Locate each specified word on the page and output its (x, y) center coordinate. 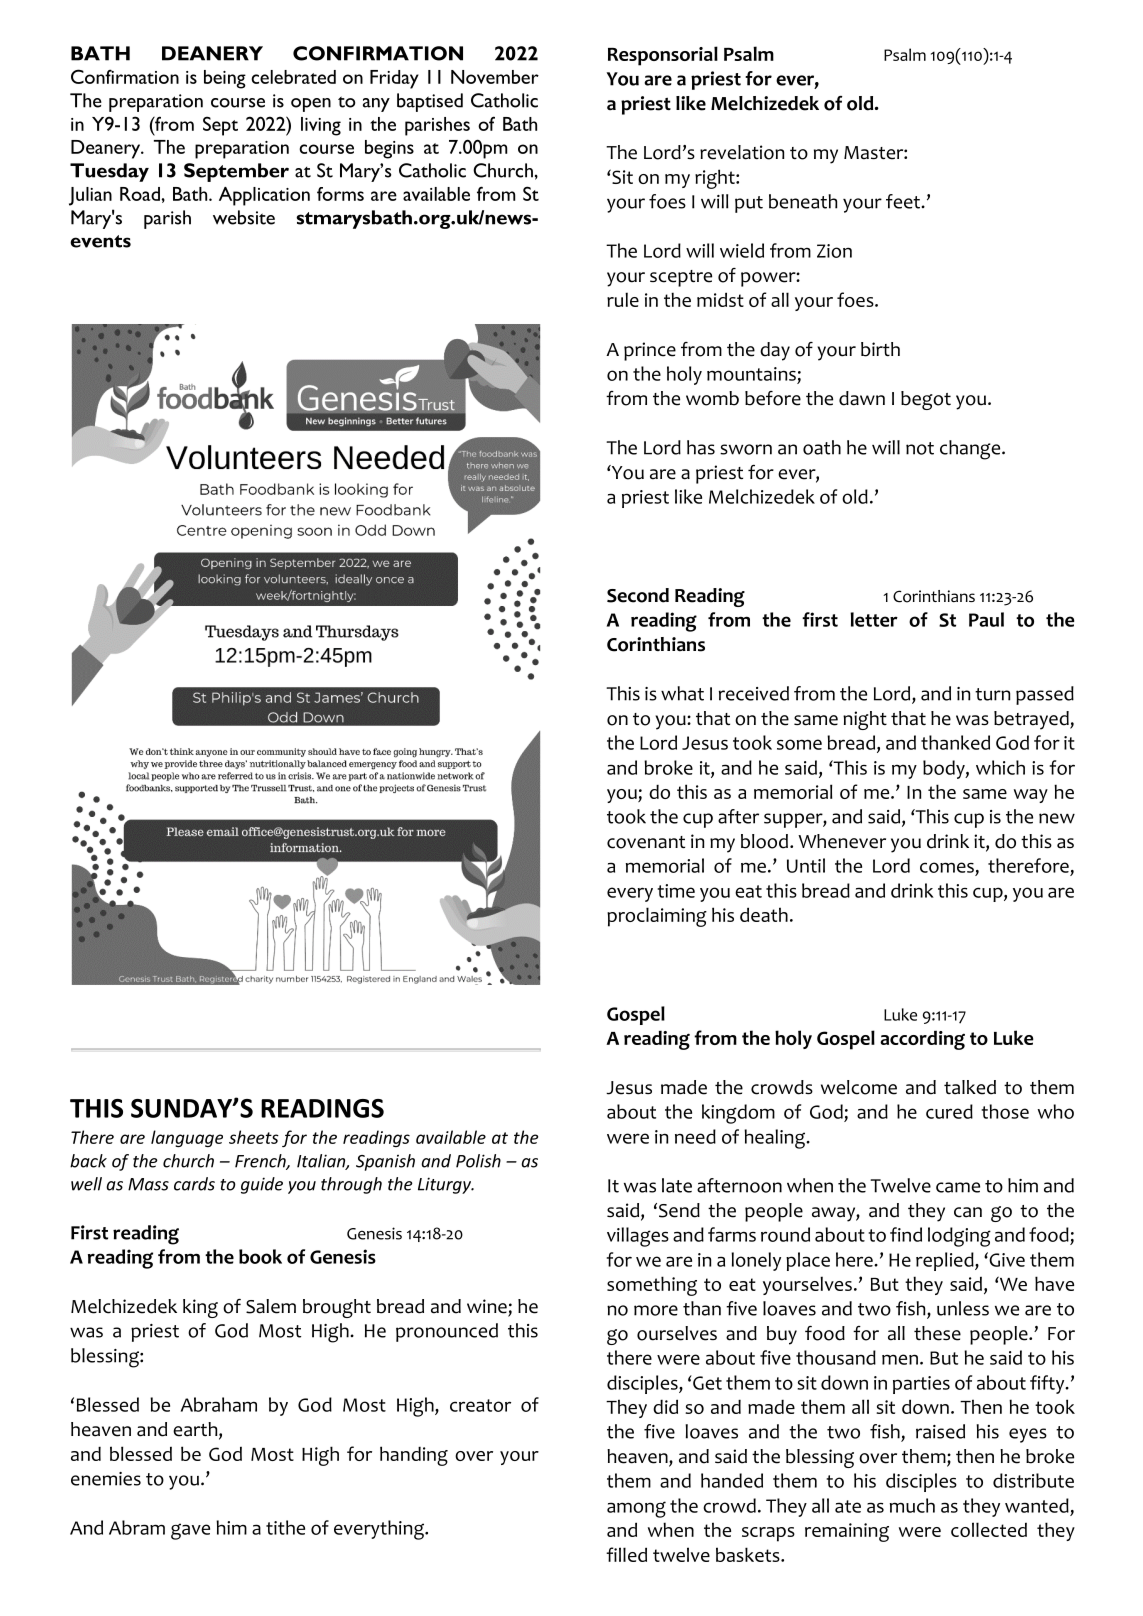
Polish (478, 1161)
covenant (646, 842)
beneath (803, 201)
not (920, 448)
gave (190, 1531)
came (958, 1187)
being (225, 79)
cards (194, 1184)
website (244, 217)
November (495, 77)
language (187, 1138)
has (701, 447)
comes (947, 867)
